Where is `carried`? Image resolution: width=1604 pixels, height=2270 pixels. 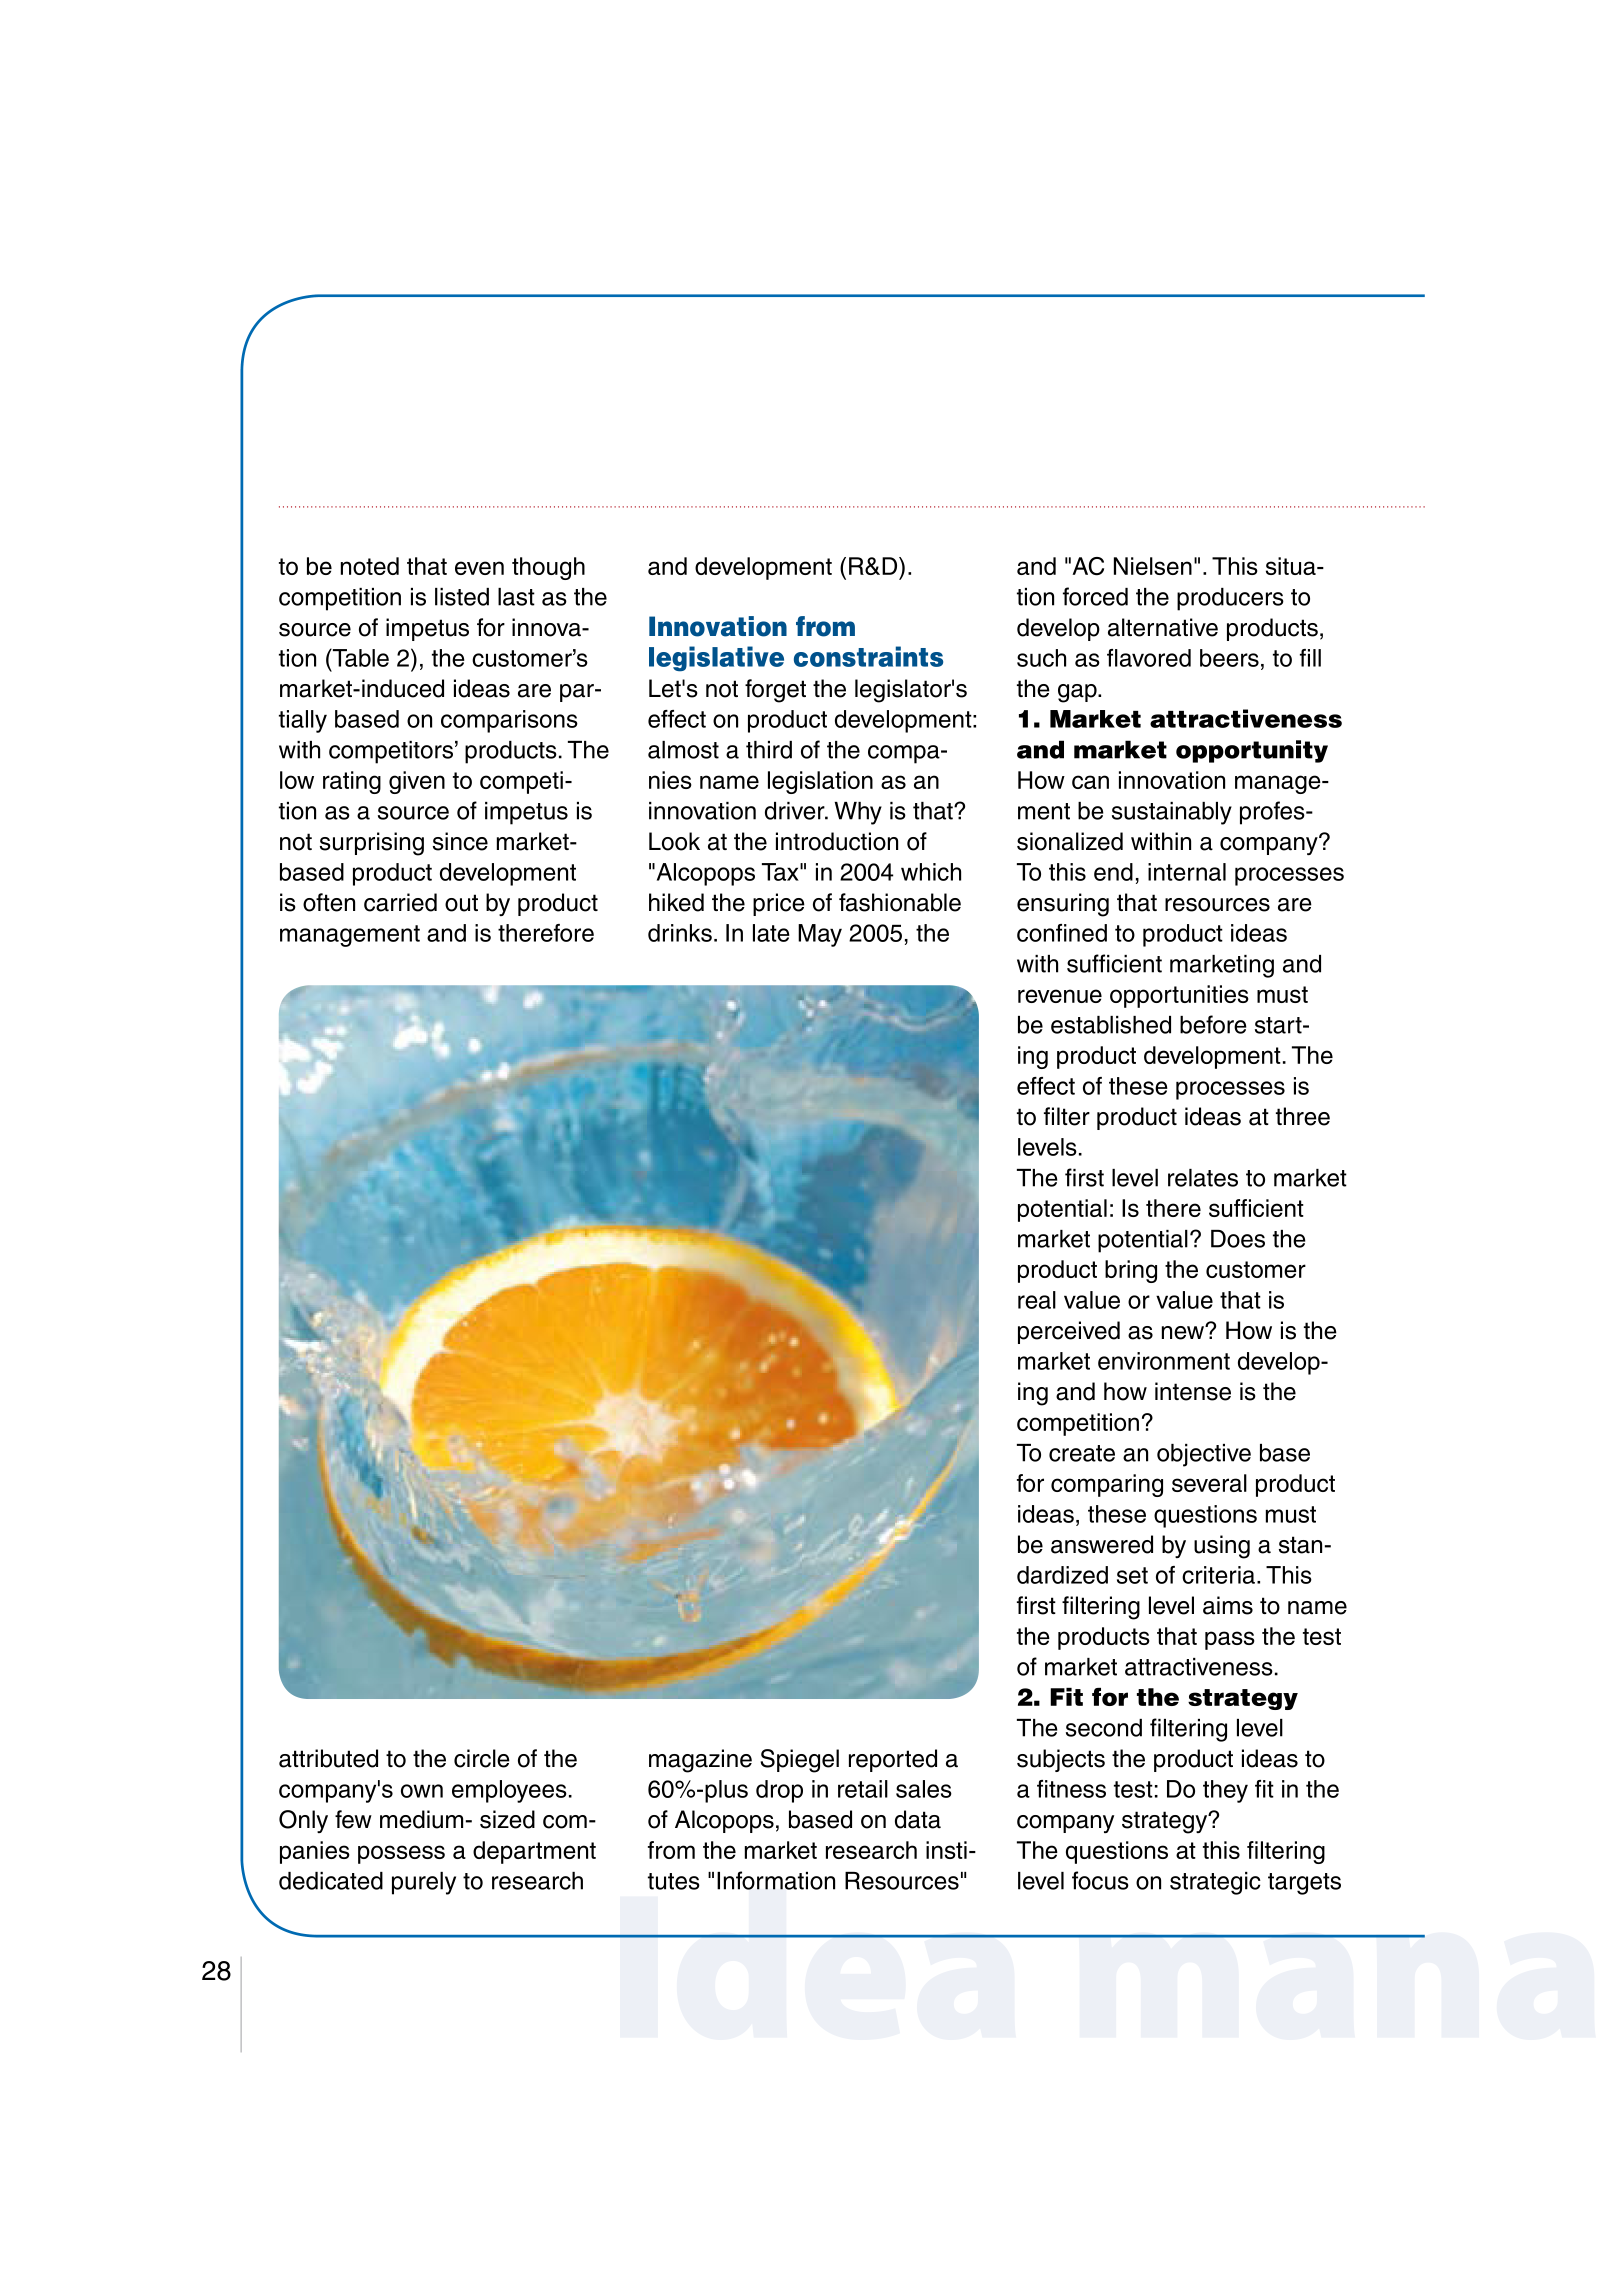
carried is located at coordinates (400, 902).
